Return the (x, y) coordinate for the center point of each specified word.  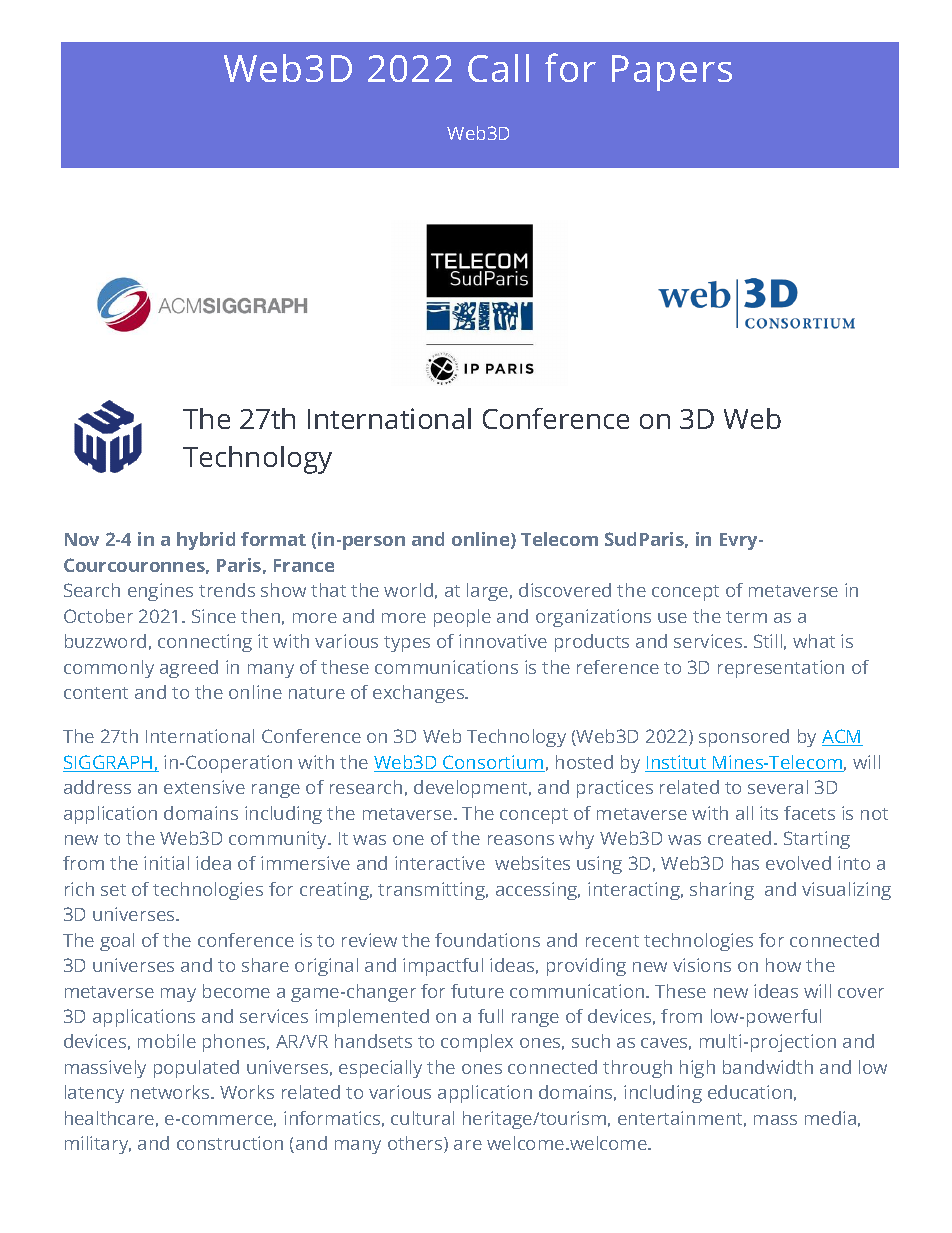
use (672, 618)
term (746, 617)
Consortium (493, 763)
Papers (672, 73)
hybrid (206, 541)
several (778, 787)
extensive (204, 787)
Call (498, 68)
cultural (422, 1118)
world (408, 590)
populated (196, 1069)
